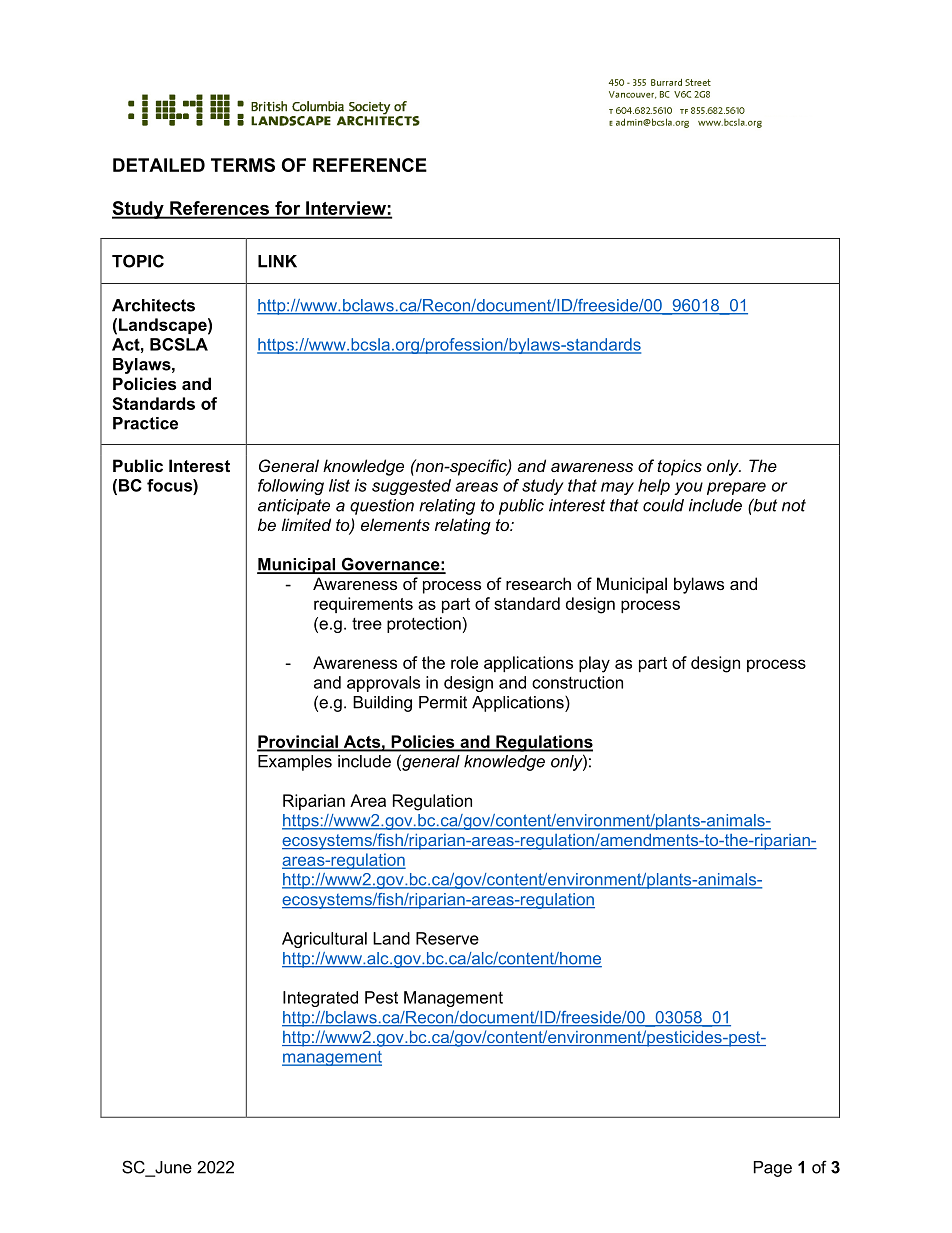 The height and width of the document is (1233, 952). I want to click on prepare, so click(736, 488).
